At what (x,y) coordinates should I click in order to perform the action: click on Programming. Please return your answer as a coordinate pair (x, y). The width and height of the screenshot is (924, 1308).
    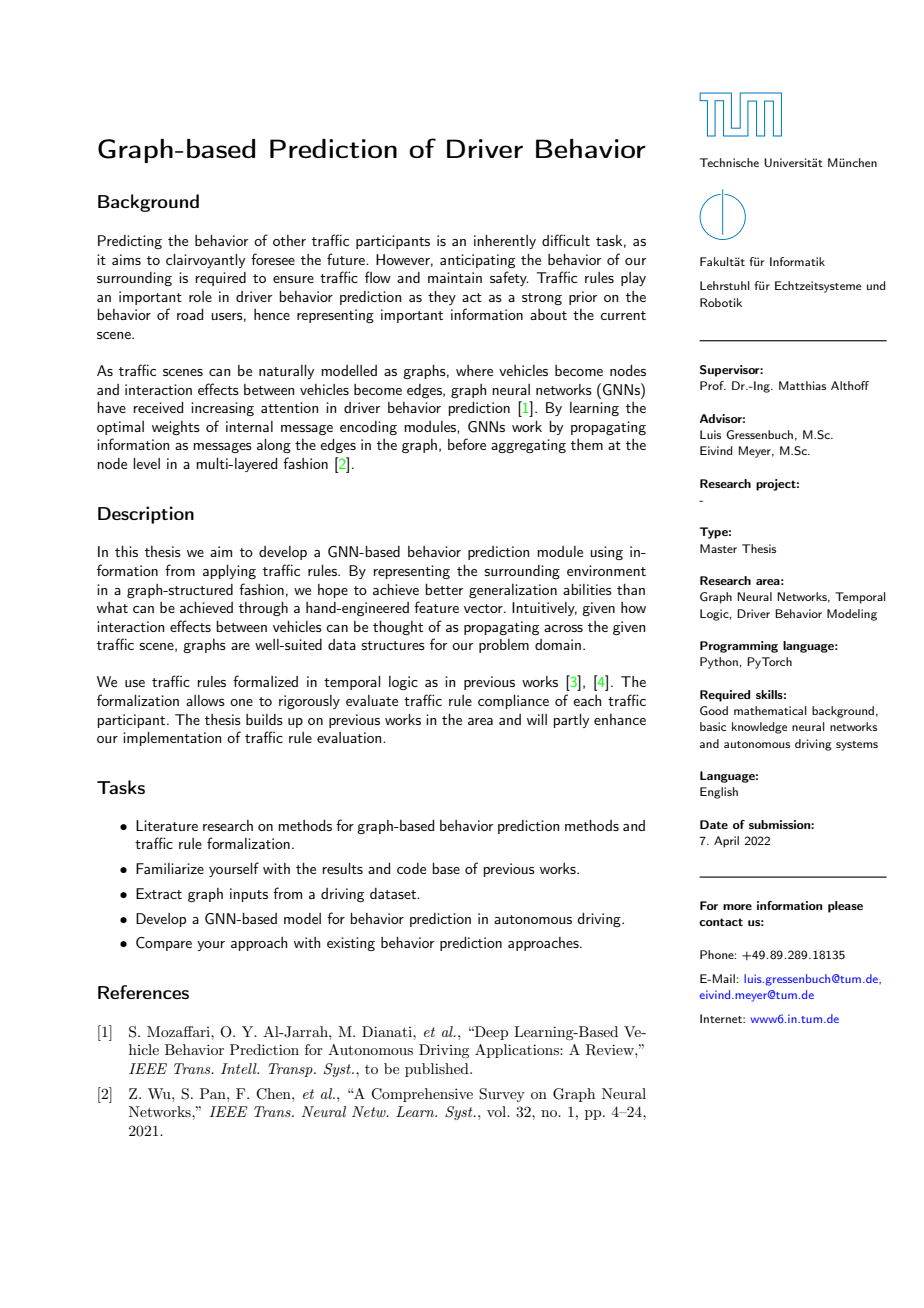
    Looking at the image, I should click on (739, 647).
